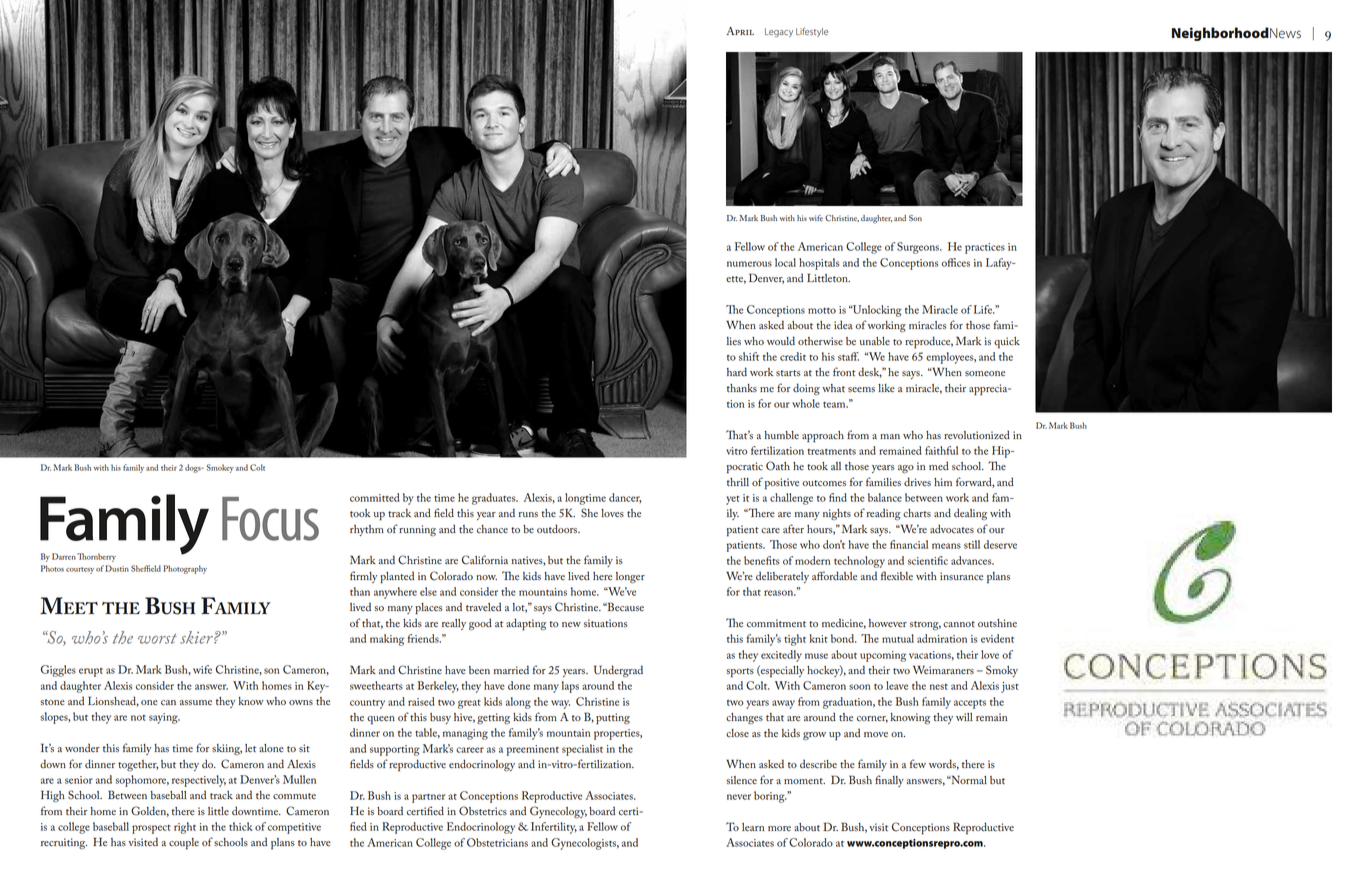 This image has width=1372, height=887. What do you see at coordinates (554, 828) in the image?
I see `Infertility` at bounding box center [554, 828].
